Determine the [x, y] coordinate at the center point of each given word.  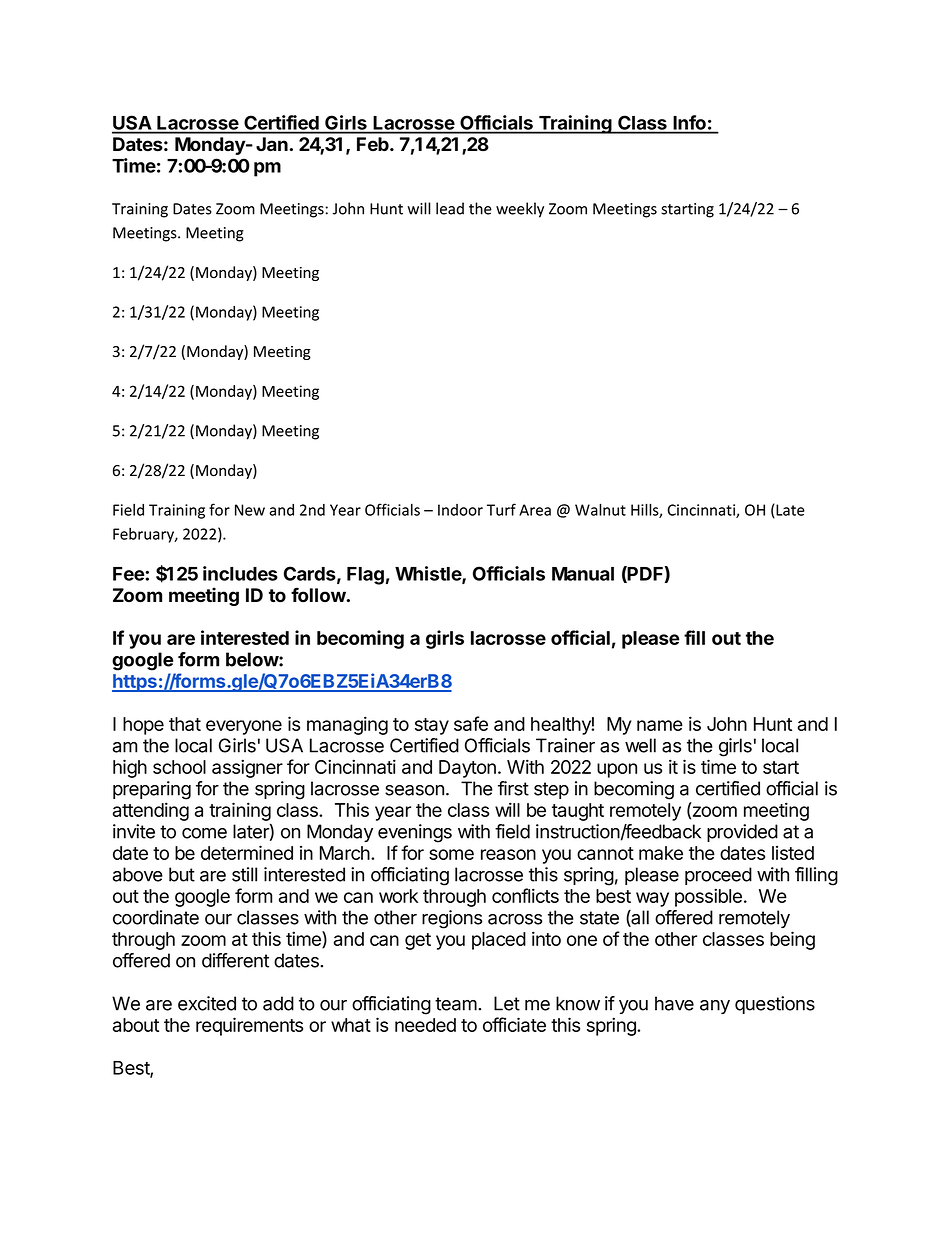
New [250, 510]
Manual [583, 574]
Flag [365, 576]
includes [240, 573]
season [414, 790]
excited [207, 1003]
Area [535, 510]
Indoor [460, 510]
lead [450, 208]
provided [742, 833]
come [204, 833]
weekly [520, 210]
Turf [501, 509]
